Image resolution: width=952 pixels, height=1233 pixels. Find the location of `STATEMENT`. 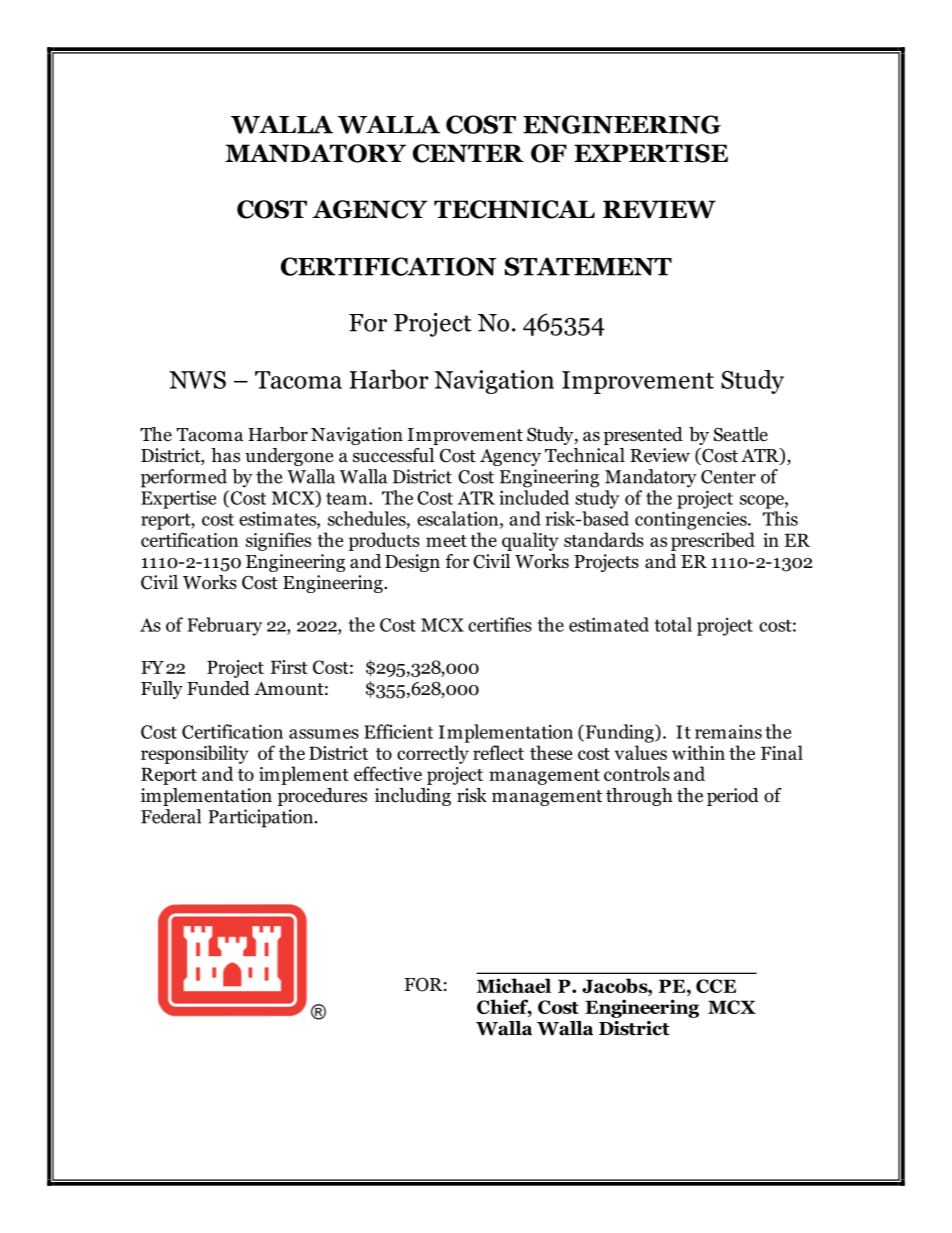

STATEMENT is located at coordinates (588, 266).
